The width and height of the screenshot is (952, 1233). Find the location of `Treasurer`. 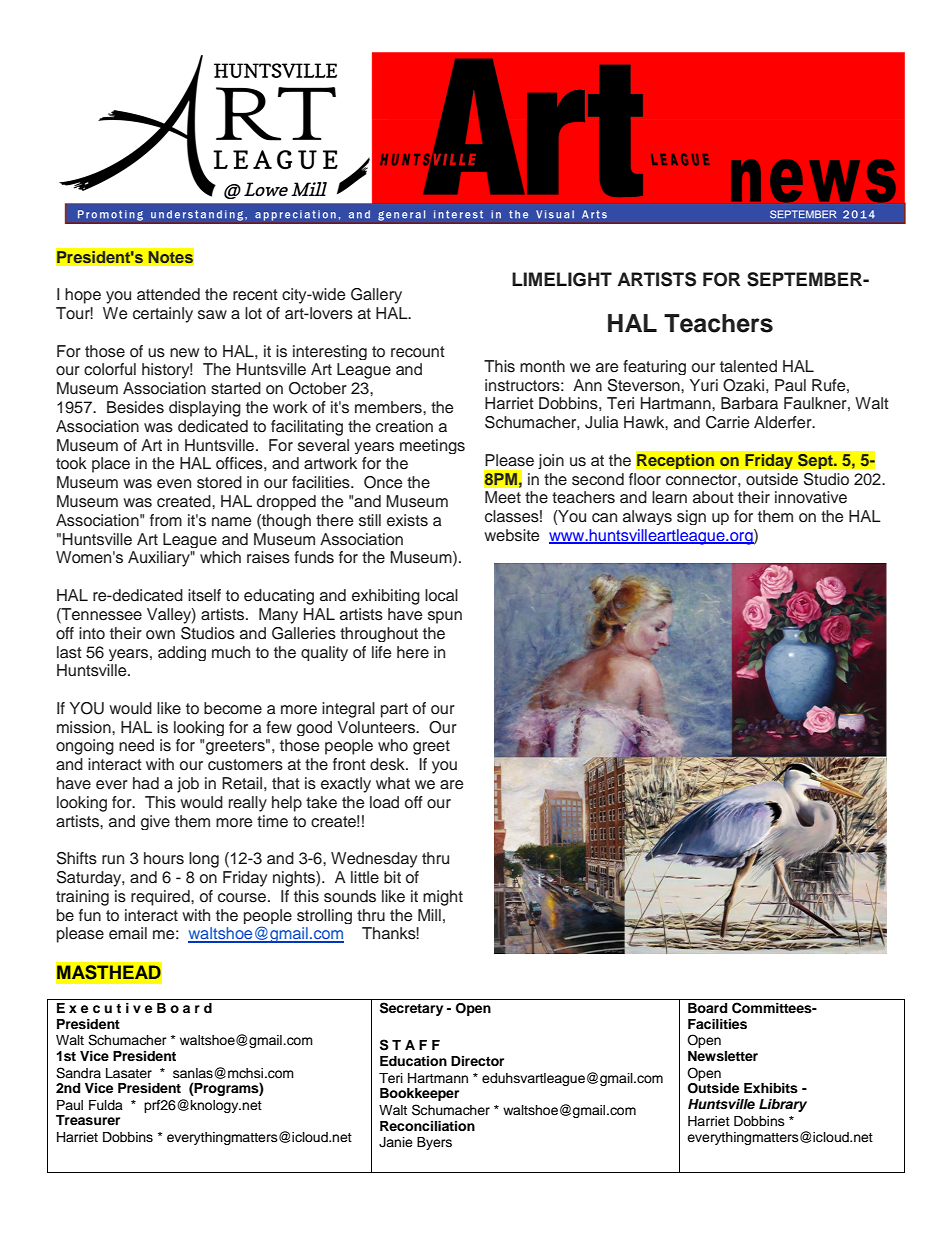

Treasurer is located at coordinates (88, 1120).
